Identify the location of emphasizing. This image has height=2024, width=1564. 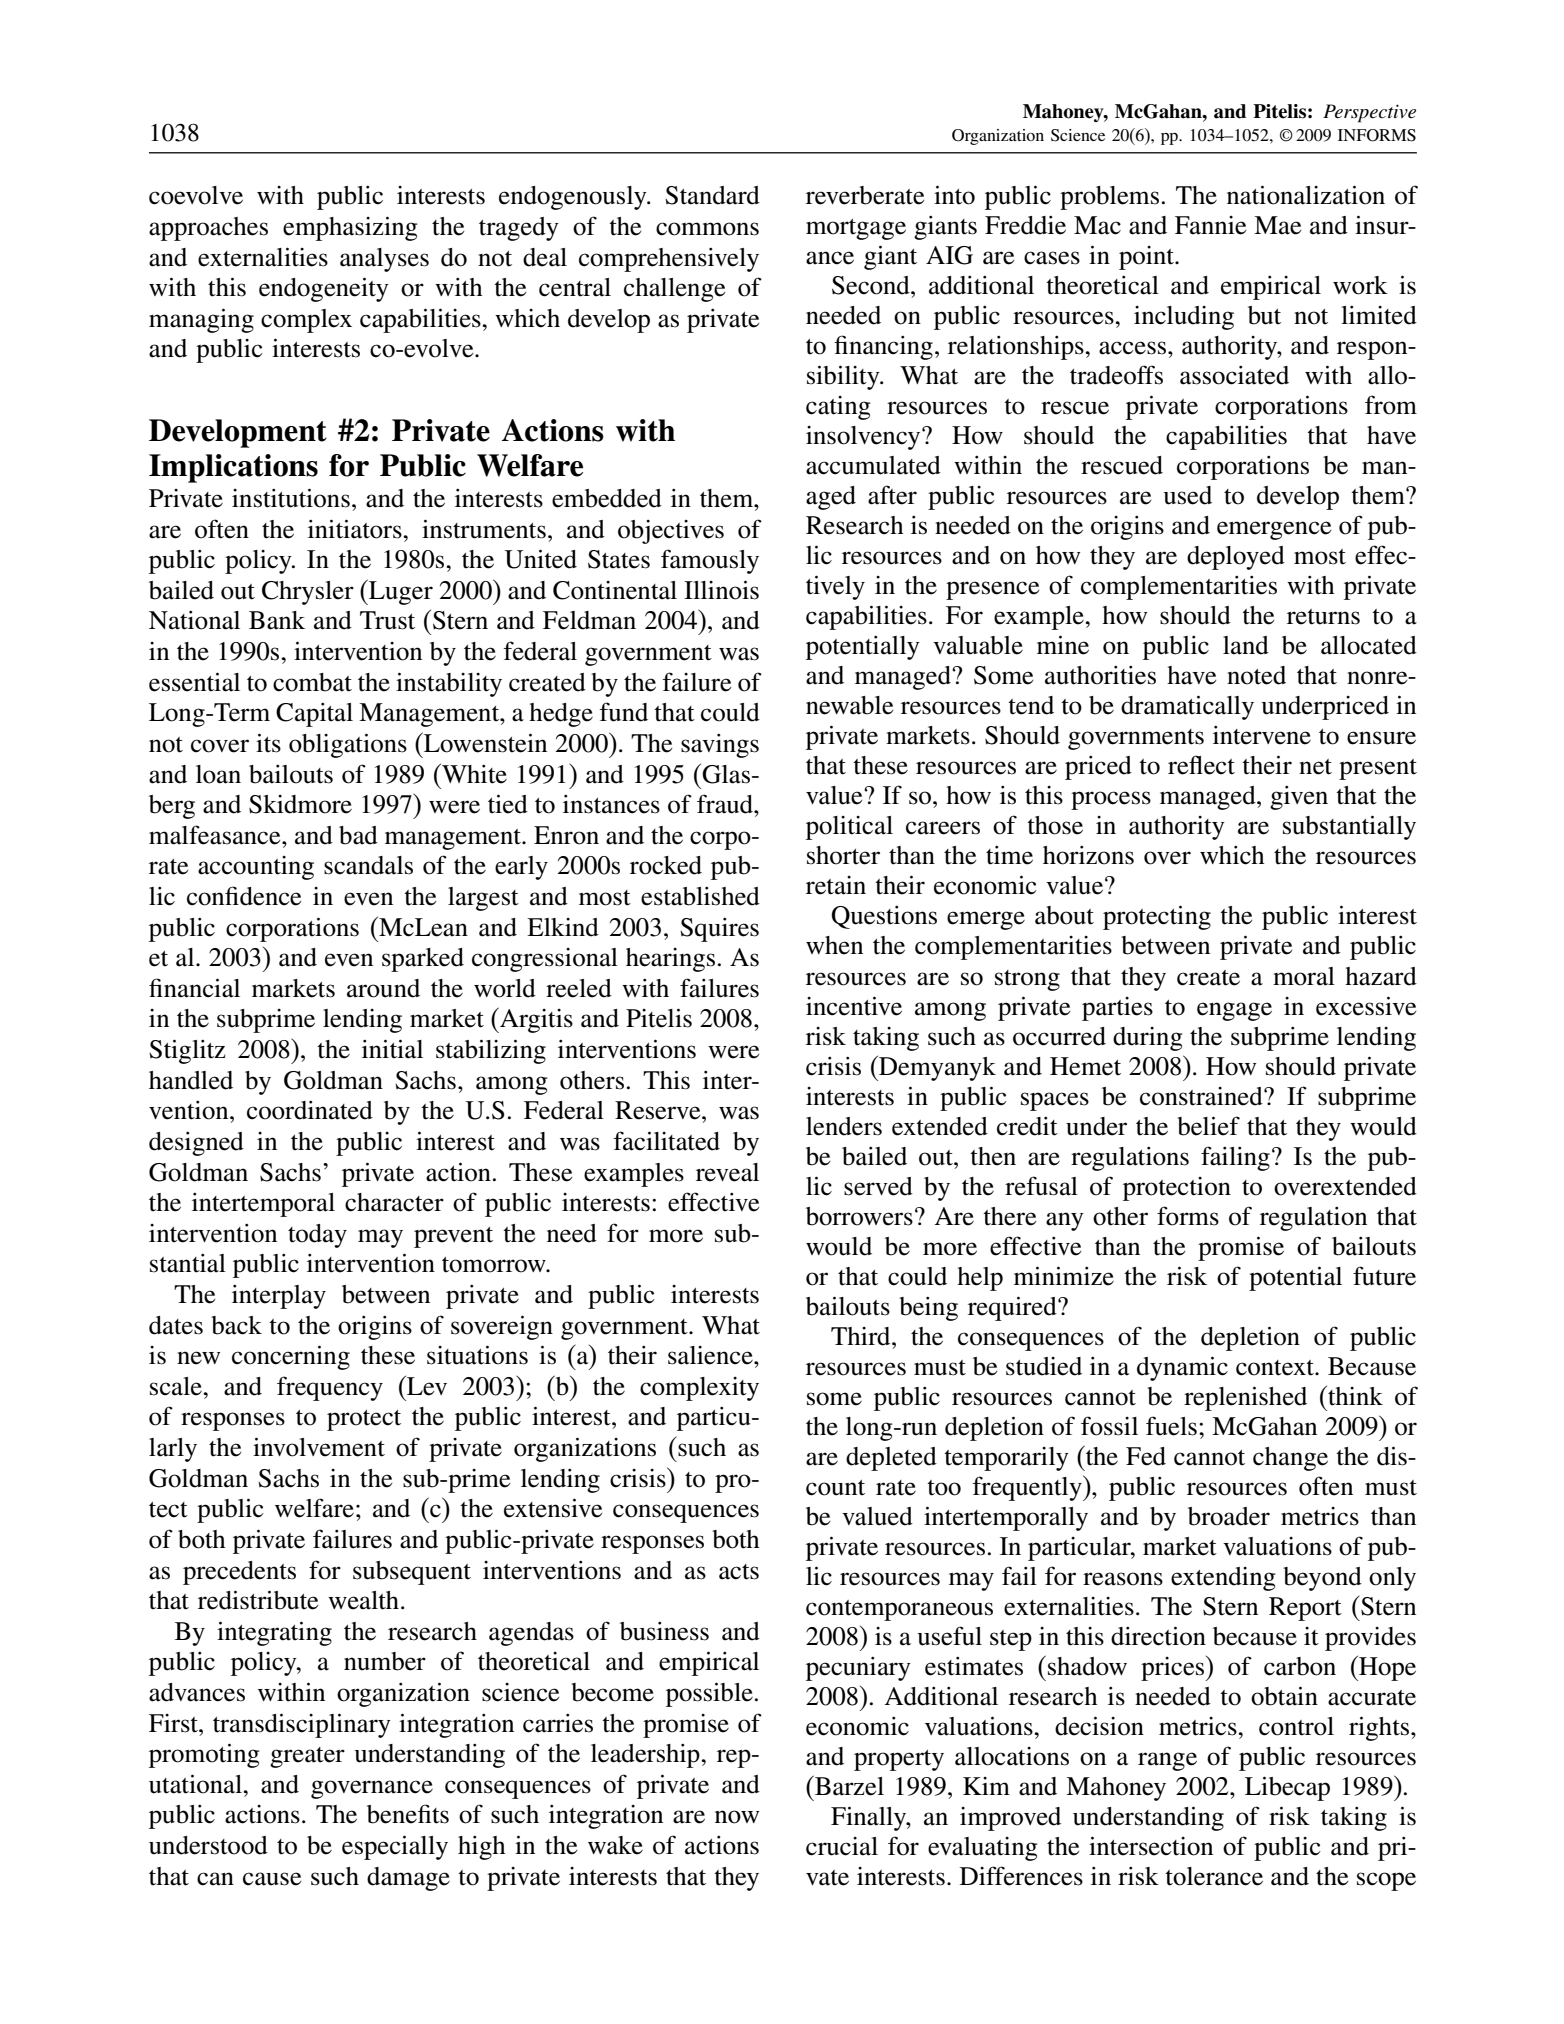
(350, 228).
